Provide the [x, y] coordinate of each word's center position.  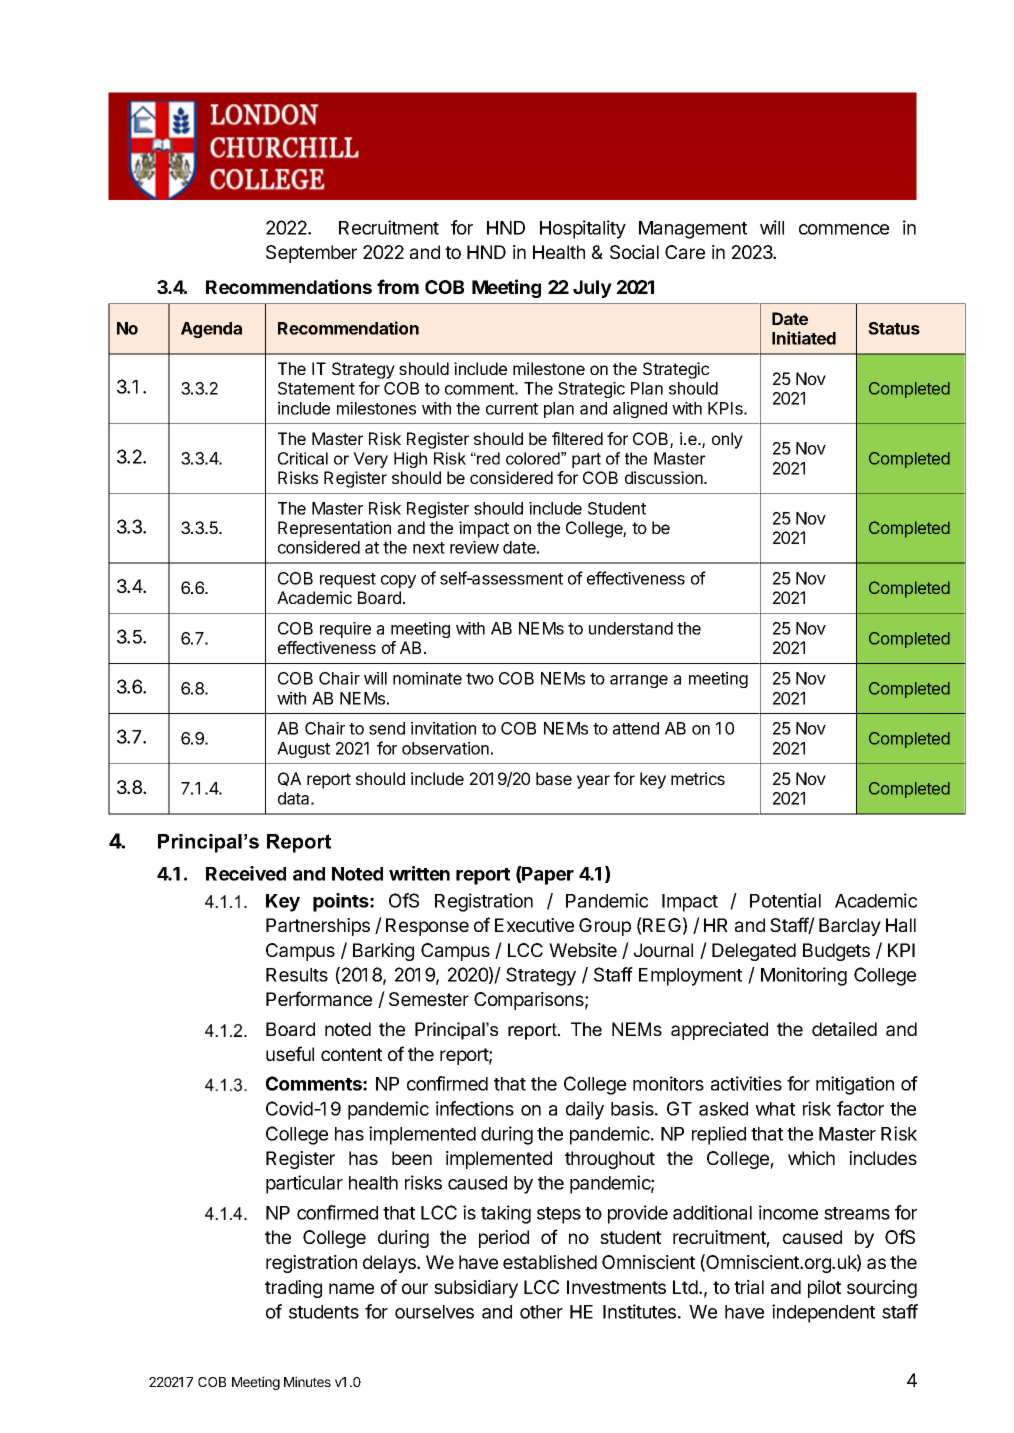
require [345, 630]
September [311, 254]
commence [844, 229]
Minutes [307, 1381]
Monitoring [804, 976]
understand [631, 628]
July [592, 289]
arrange [639, 681]
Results [297, 975]
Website [583, 950]
